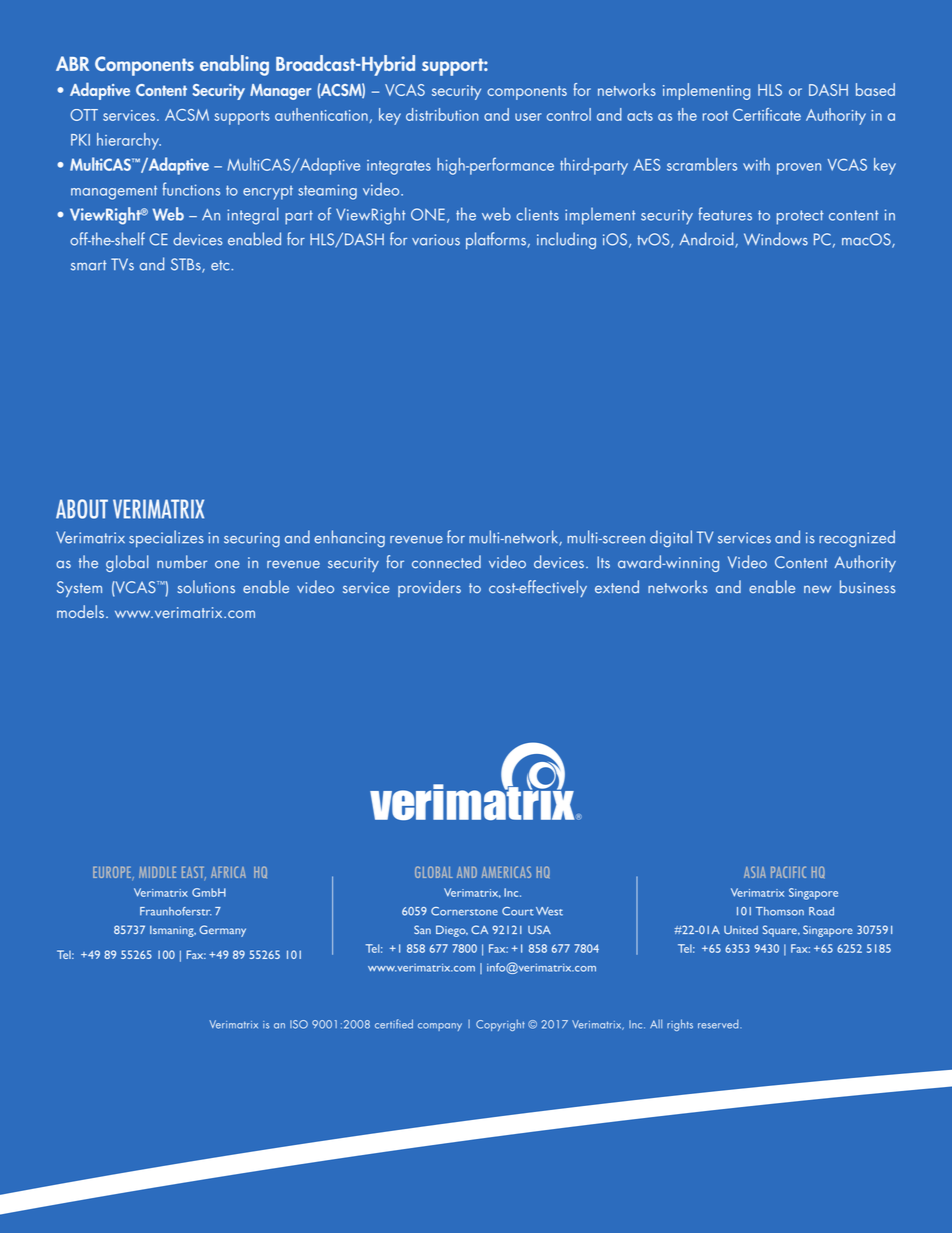 This image has height=1233, width=952. Describe the element at coordinates (166, 539) in the image. I see `specializes` at that location.
